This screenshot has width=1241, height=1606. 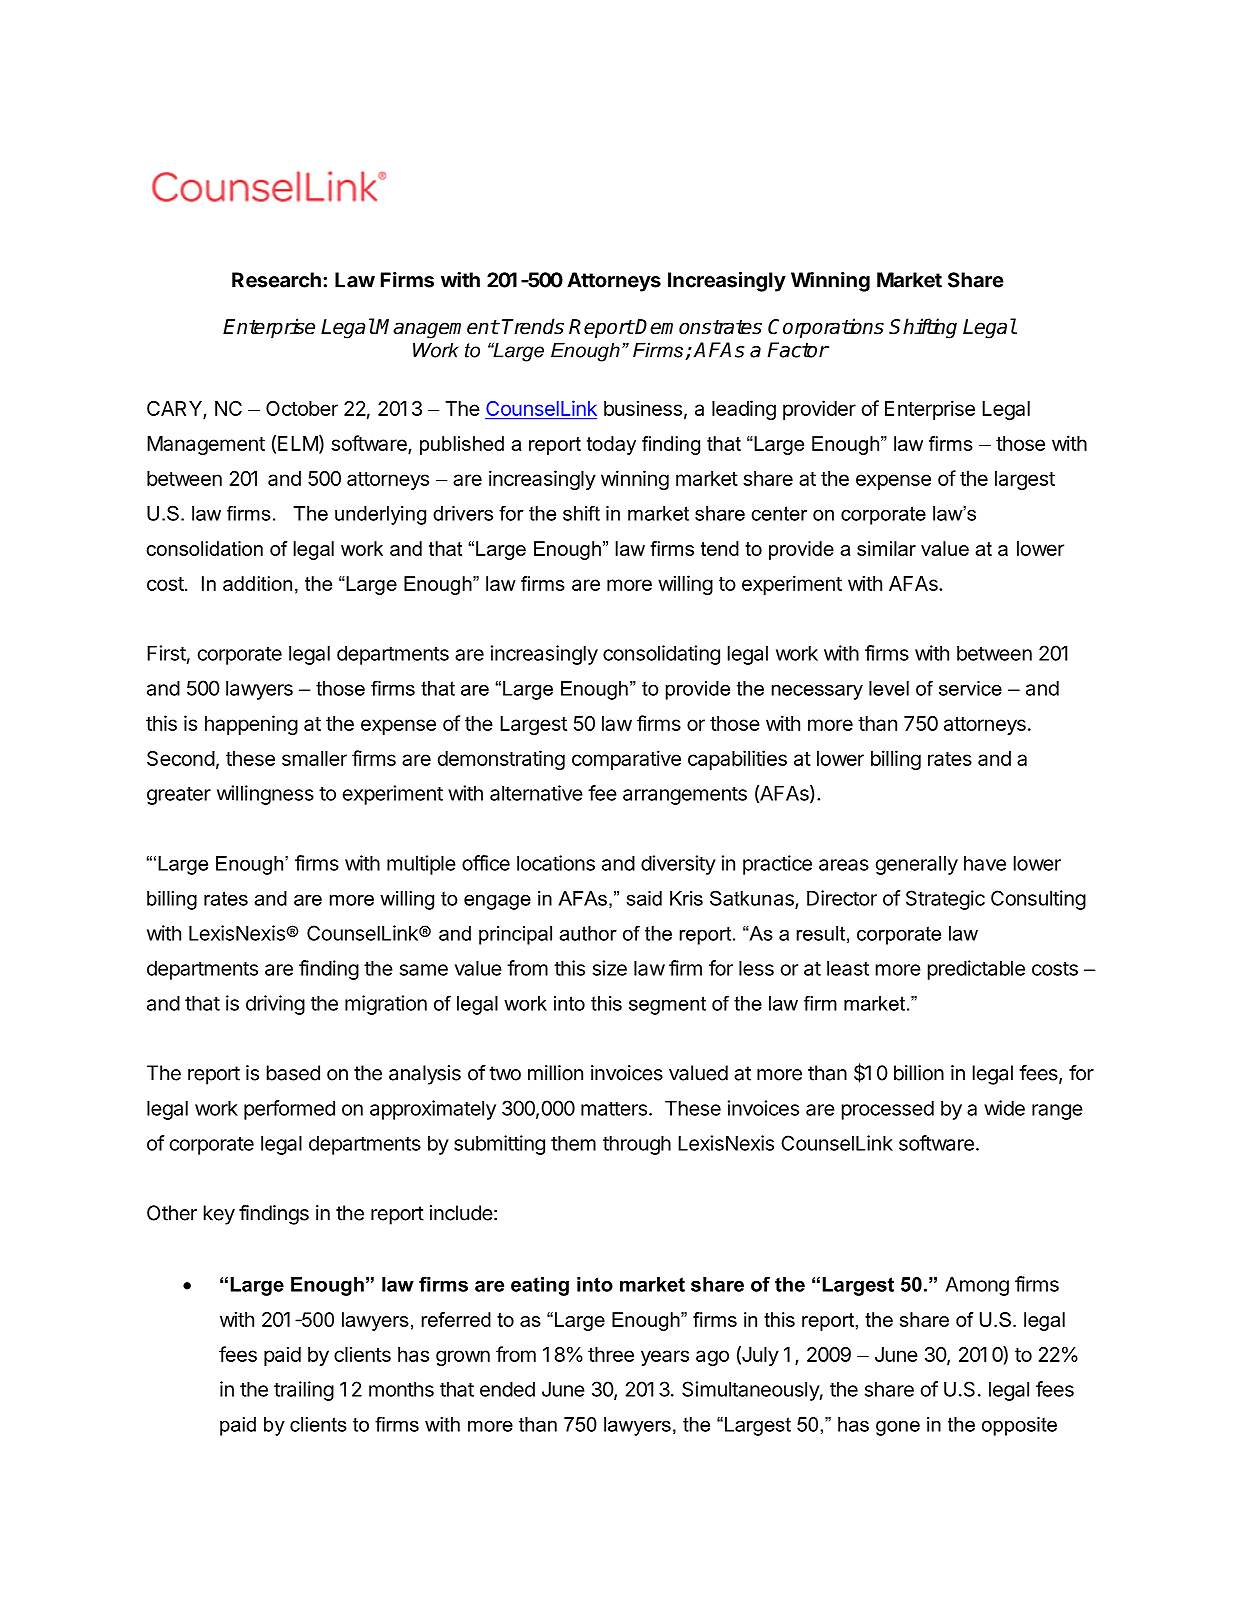 What do you see at coordinates (886, 548) in the screenshot?
I see `similar` at bounding box center [886, 548].
